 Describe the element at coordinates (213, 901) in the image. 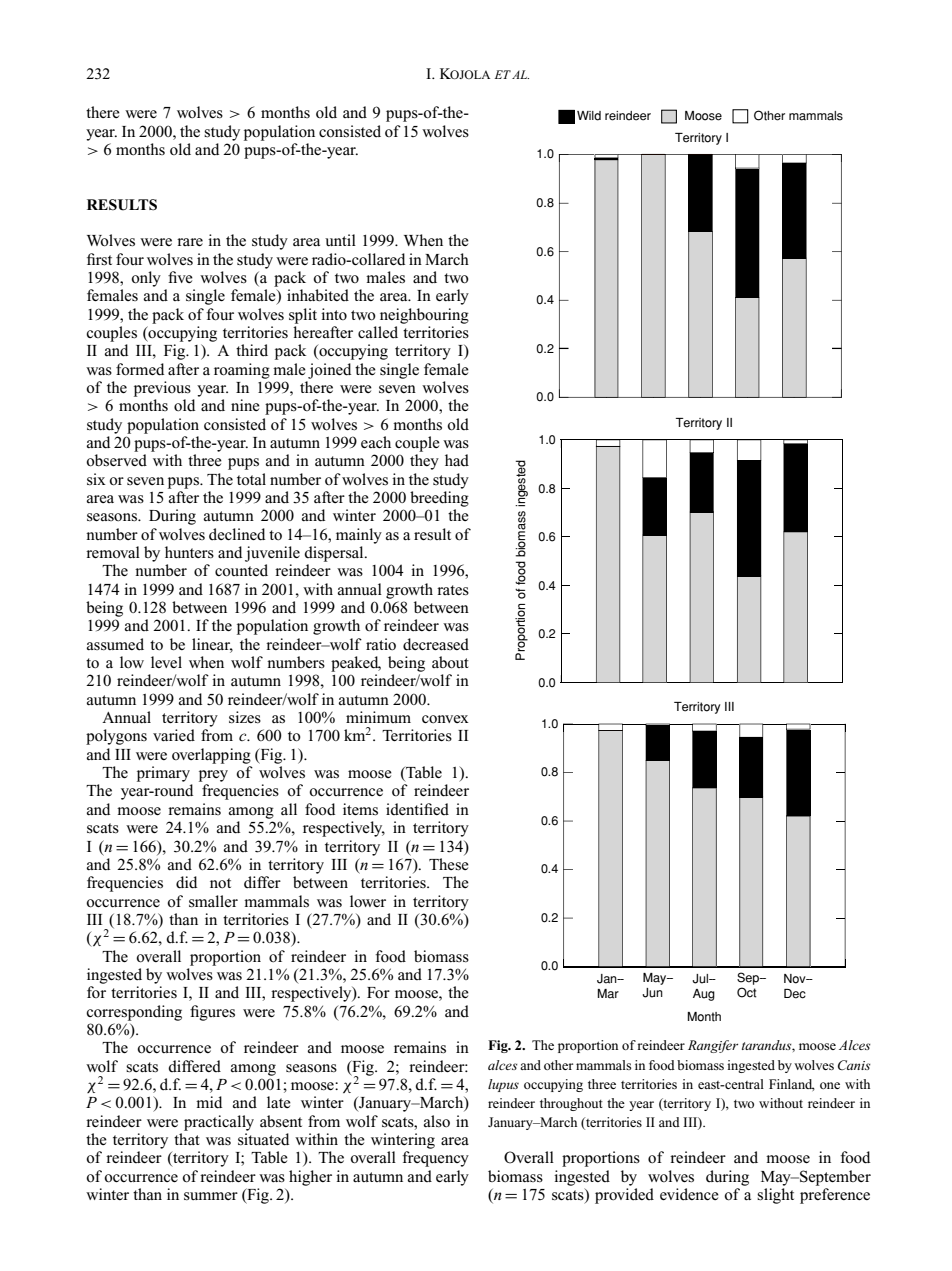

I see `smaller` at that location.
